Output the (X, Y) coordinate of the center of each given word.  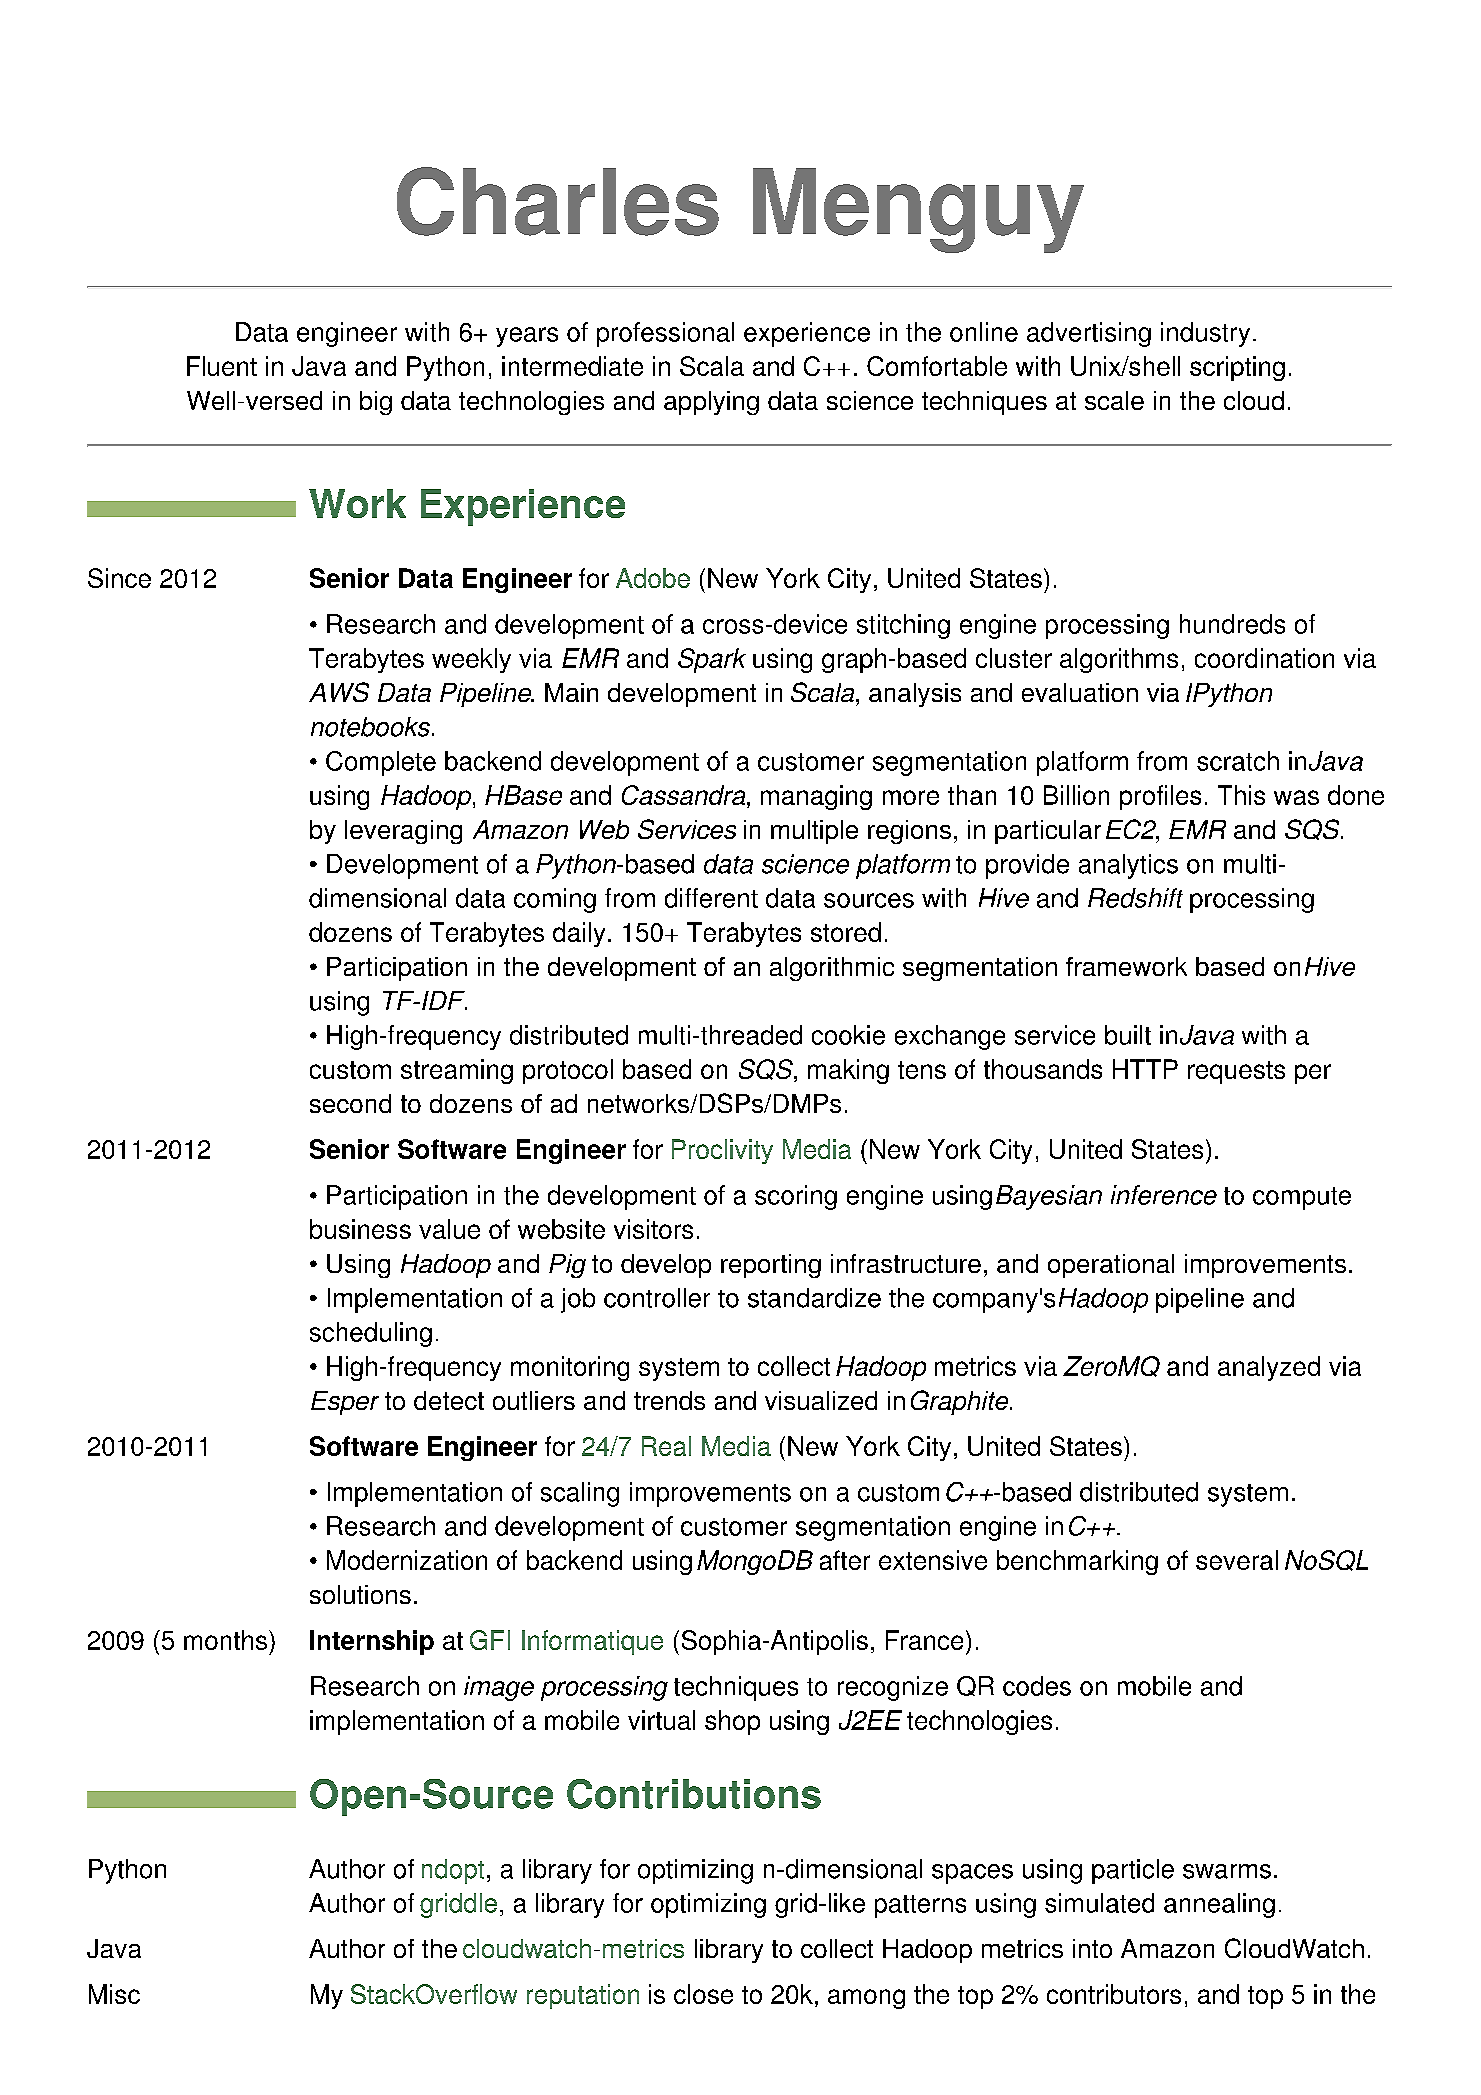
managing (816, 797)
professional (665, 334)
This (1241, 795)
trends (669, 1400)
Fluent (222, 366)
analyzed (1269, 1368)
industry (1205, 334)
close (703, 1994)
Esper (345, 1403)
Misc (114, 1994)
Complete (381, 763)
